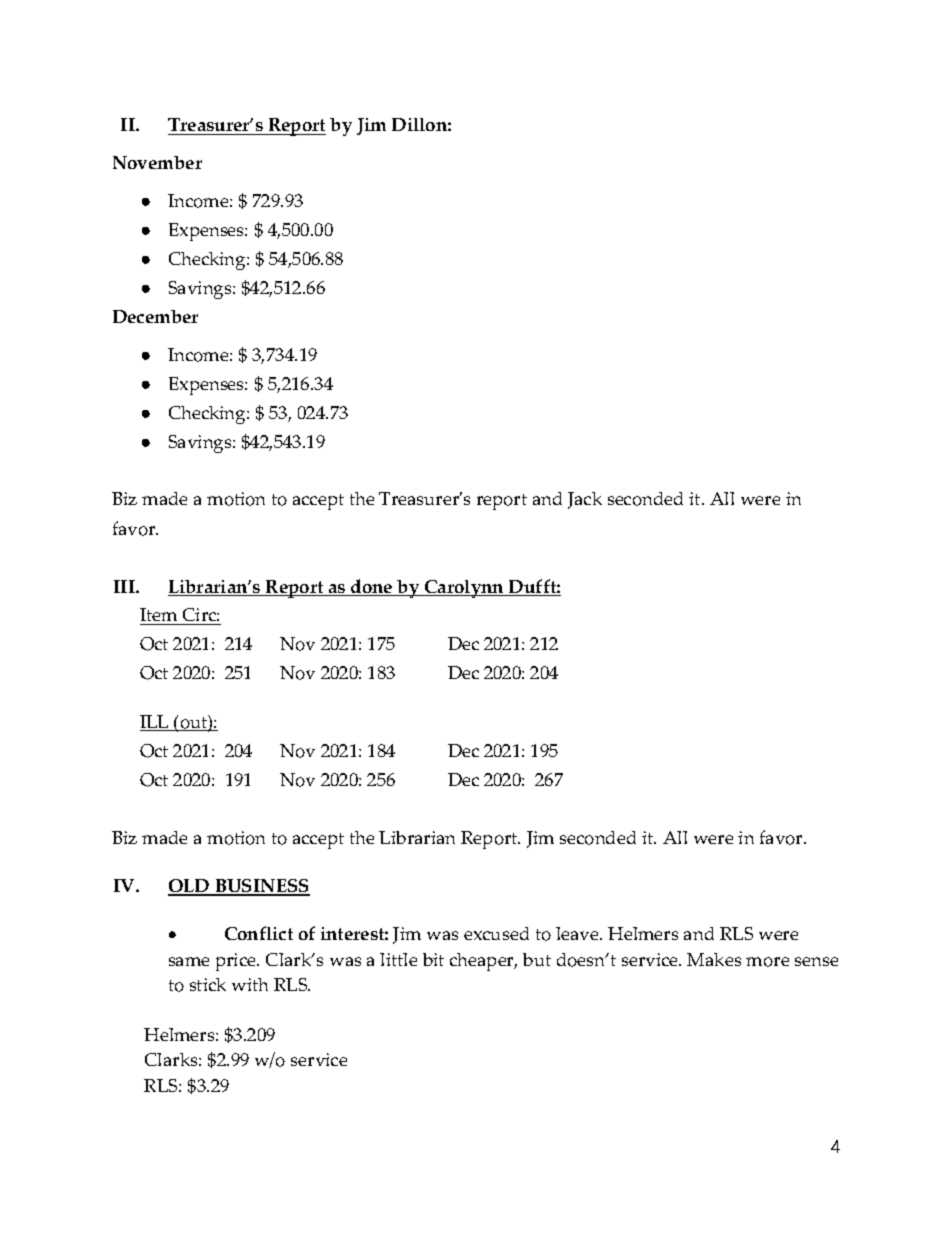 This document has width=952, height=1233. I want to click on BUSINESS, so click(261, 887).
